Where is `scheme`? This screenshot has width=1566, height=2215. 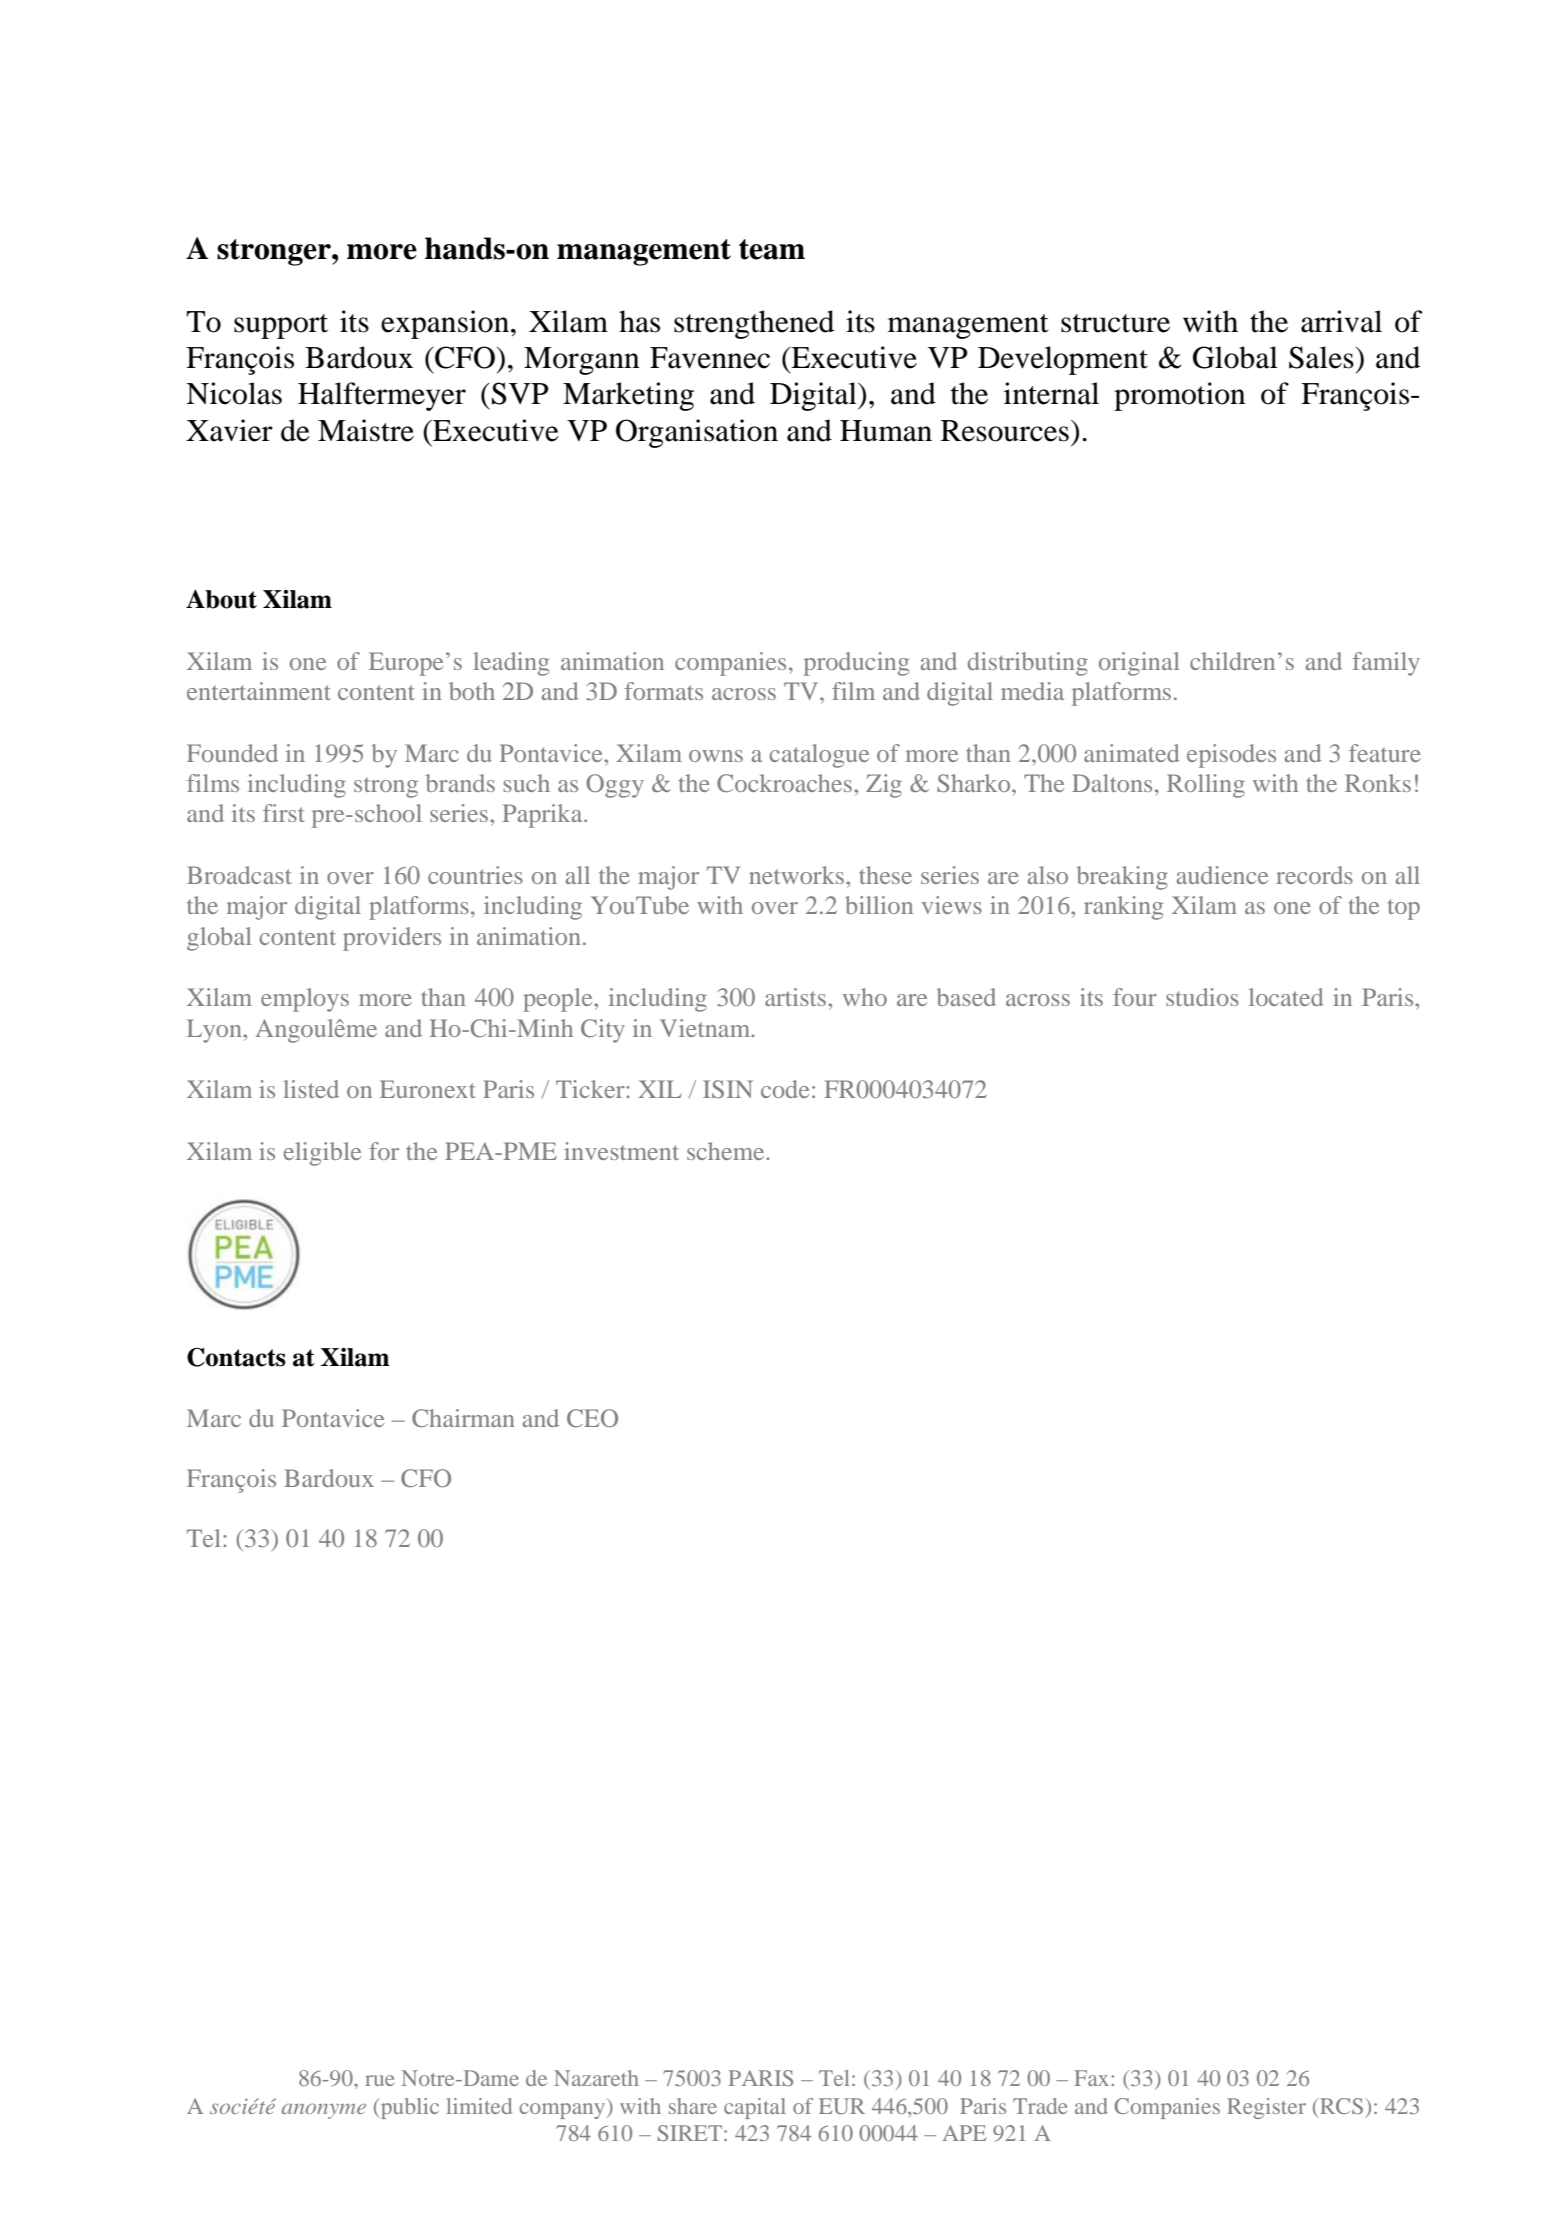 scheme is located at coordinates (727, 1151).
